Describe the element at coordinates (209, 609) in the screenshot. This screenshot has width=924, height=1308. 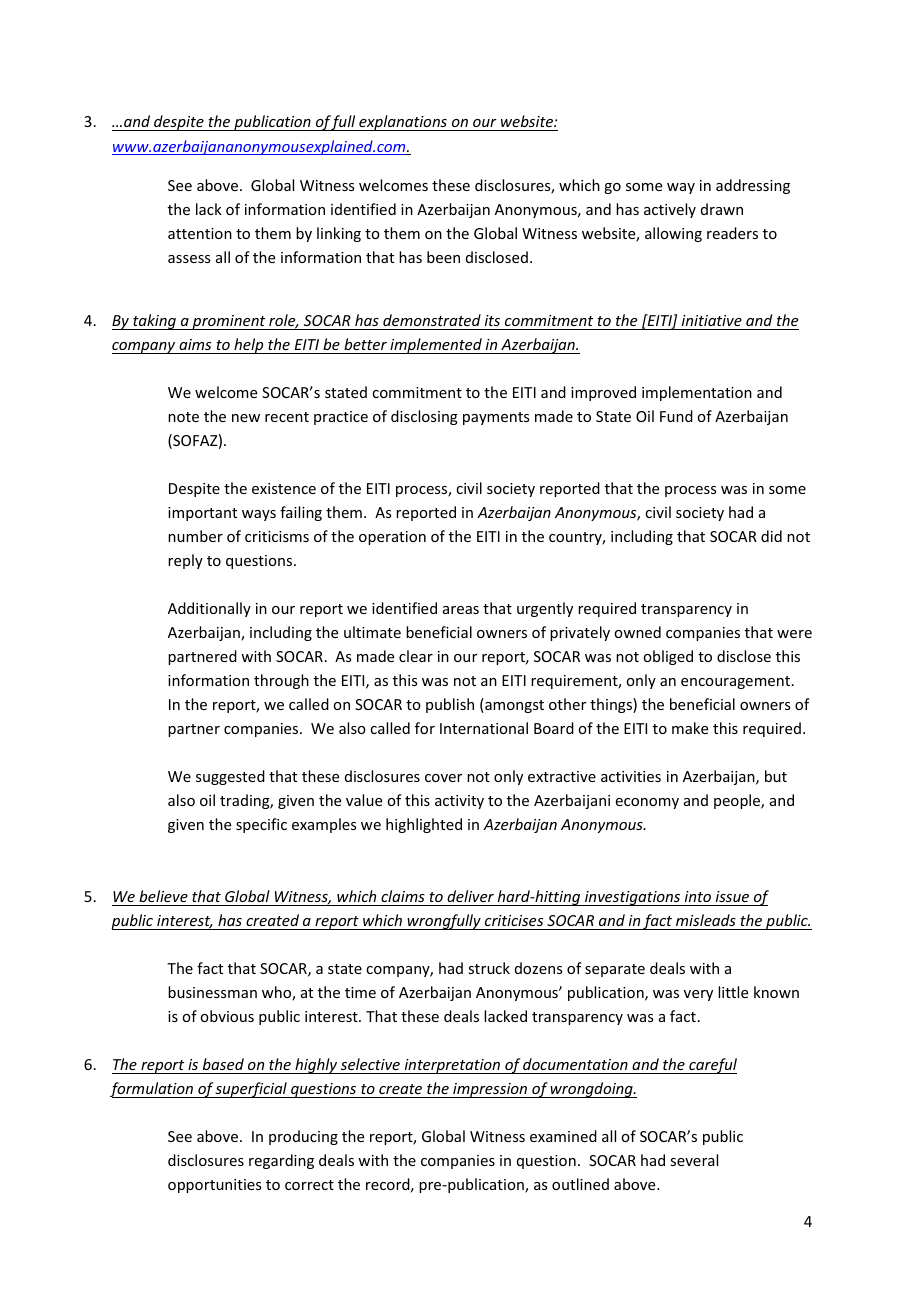
I see `Additionally` at that location.
